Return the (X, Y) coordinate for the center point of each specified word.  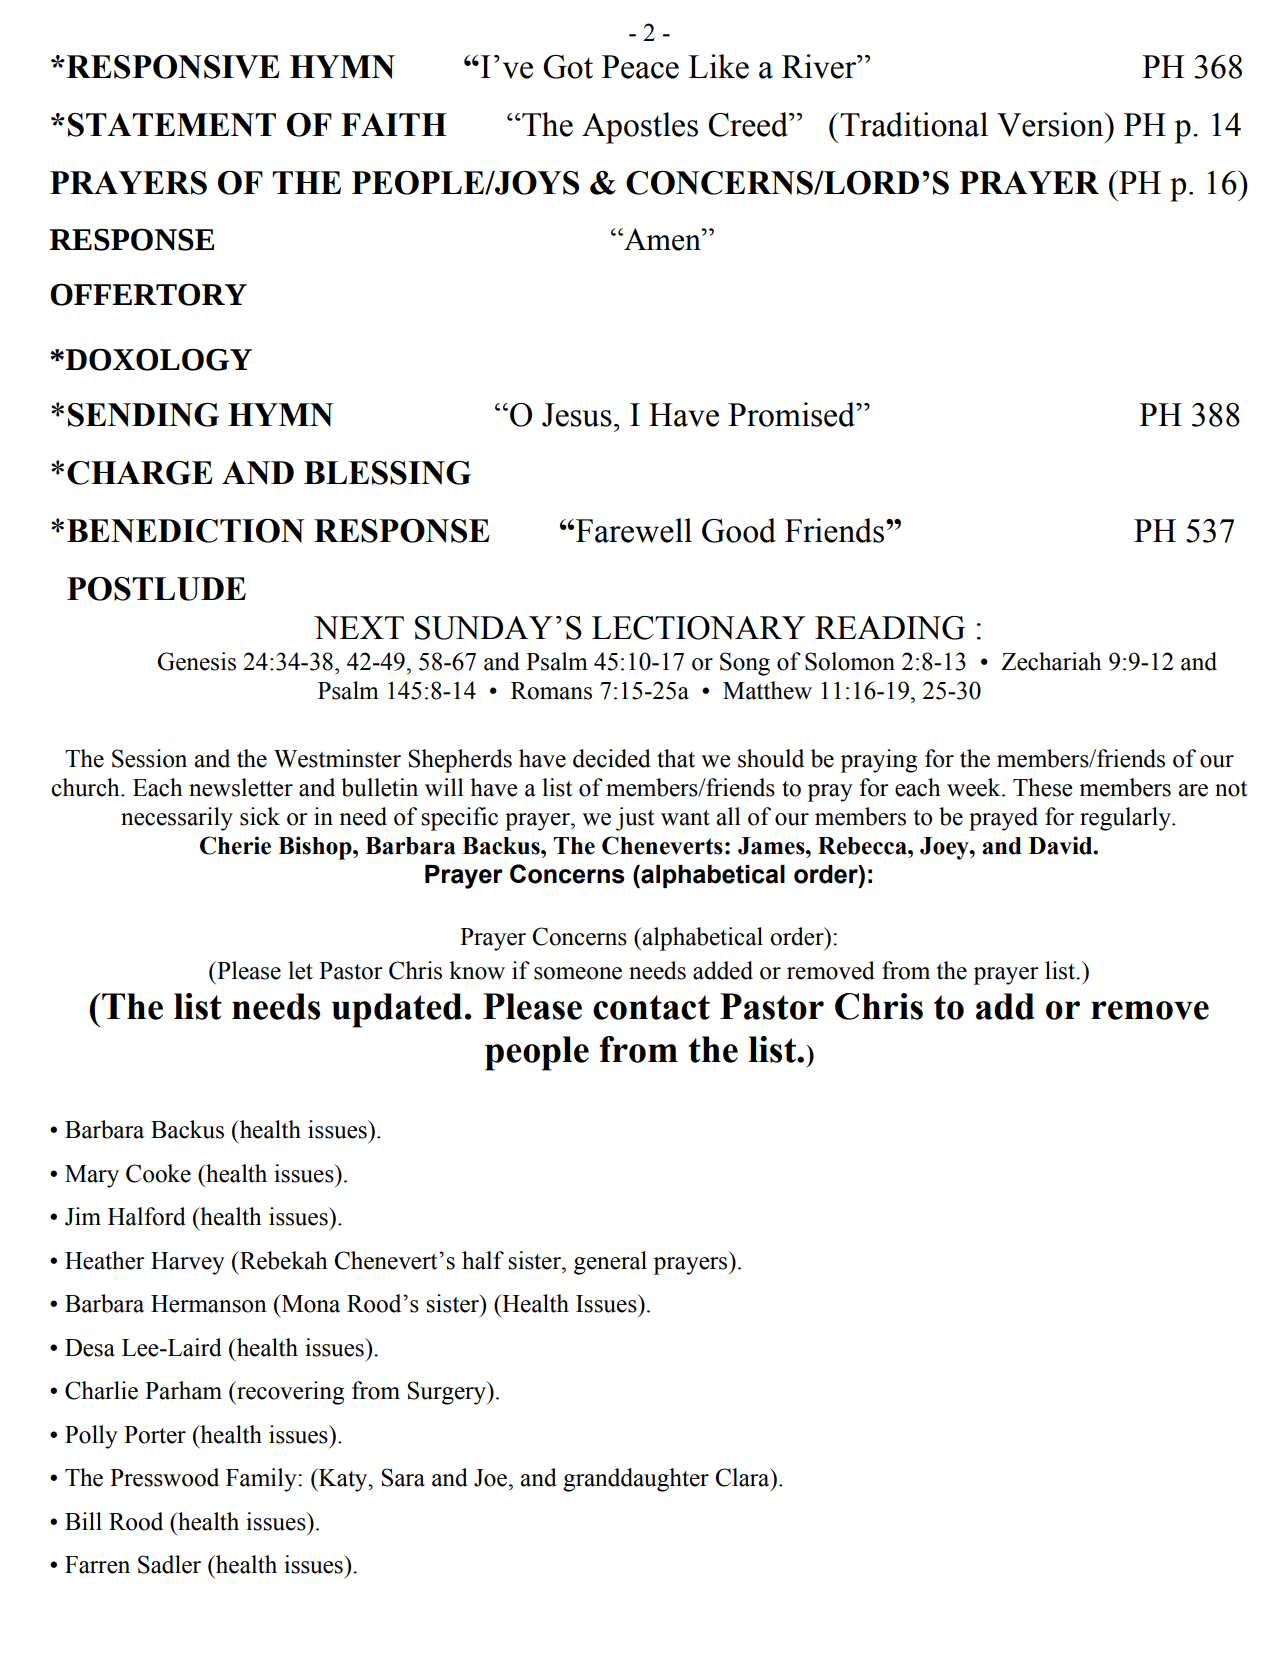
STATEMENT (172, 125)
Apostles (640, 128)
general (610, 1263)
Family (262, 1480)
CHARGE (140, 473)
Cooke (158, 1173)
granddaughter (636, 1480)
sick (260, 816)
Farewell (633, 530)
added (723, 970)
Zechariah (1051, 661)
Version (1051, 124)
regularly (1126, 819)
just (635, 819)
